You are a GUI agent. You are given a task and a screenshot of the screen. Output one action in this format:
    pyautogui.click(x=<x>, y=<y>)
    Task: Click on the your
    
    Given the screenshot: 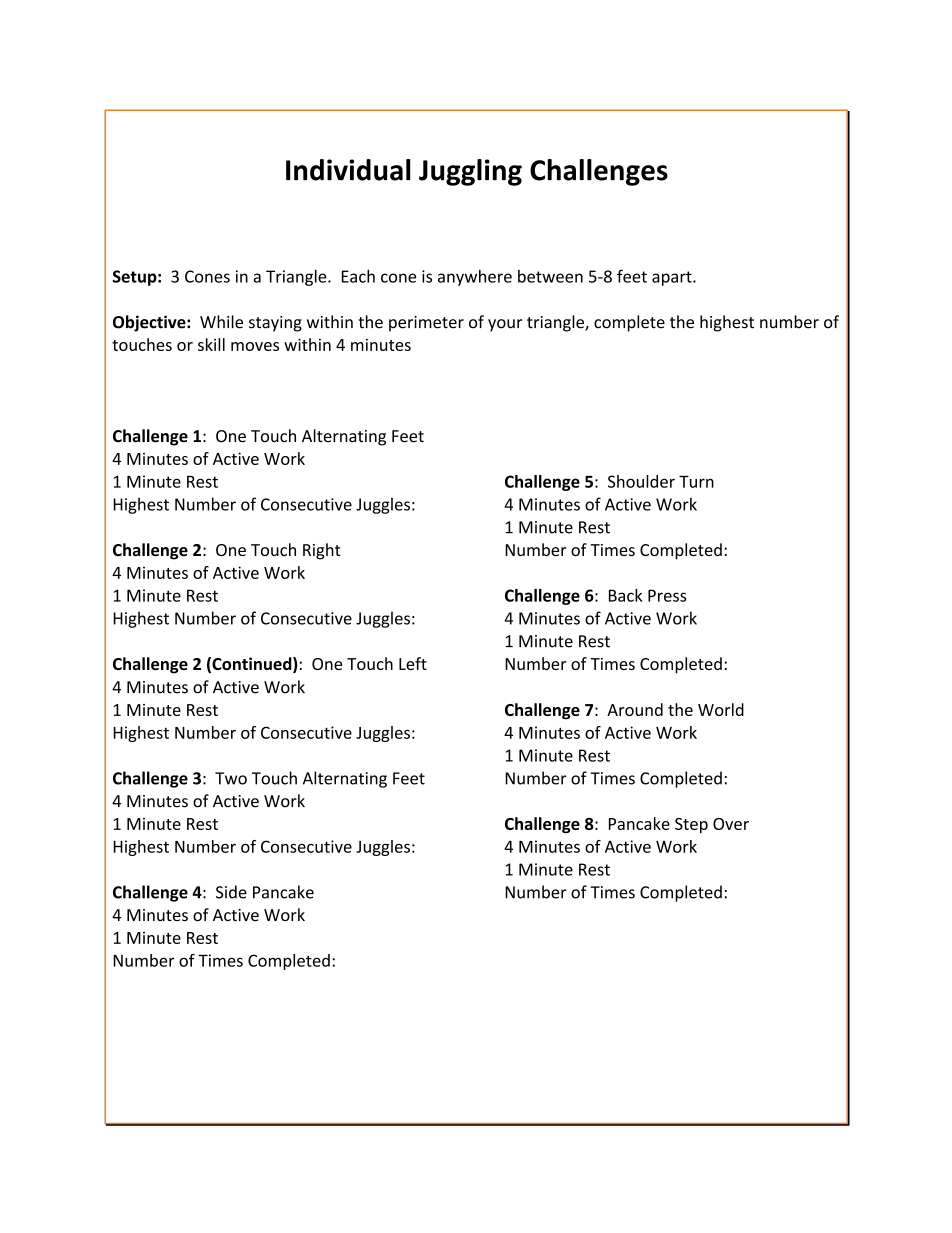 What is the action you would take?
    pyautogui.click(x=505, y=325)
